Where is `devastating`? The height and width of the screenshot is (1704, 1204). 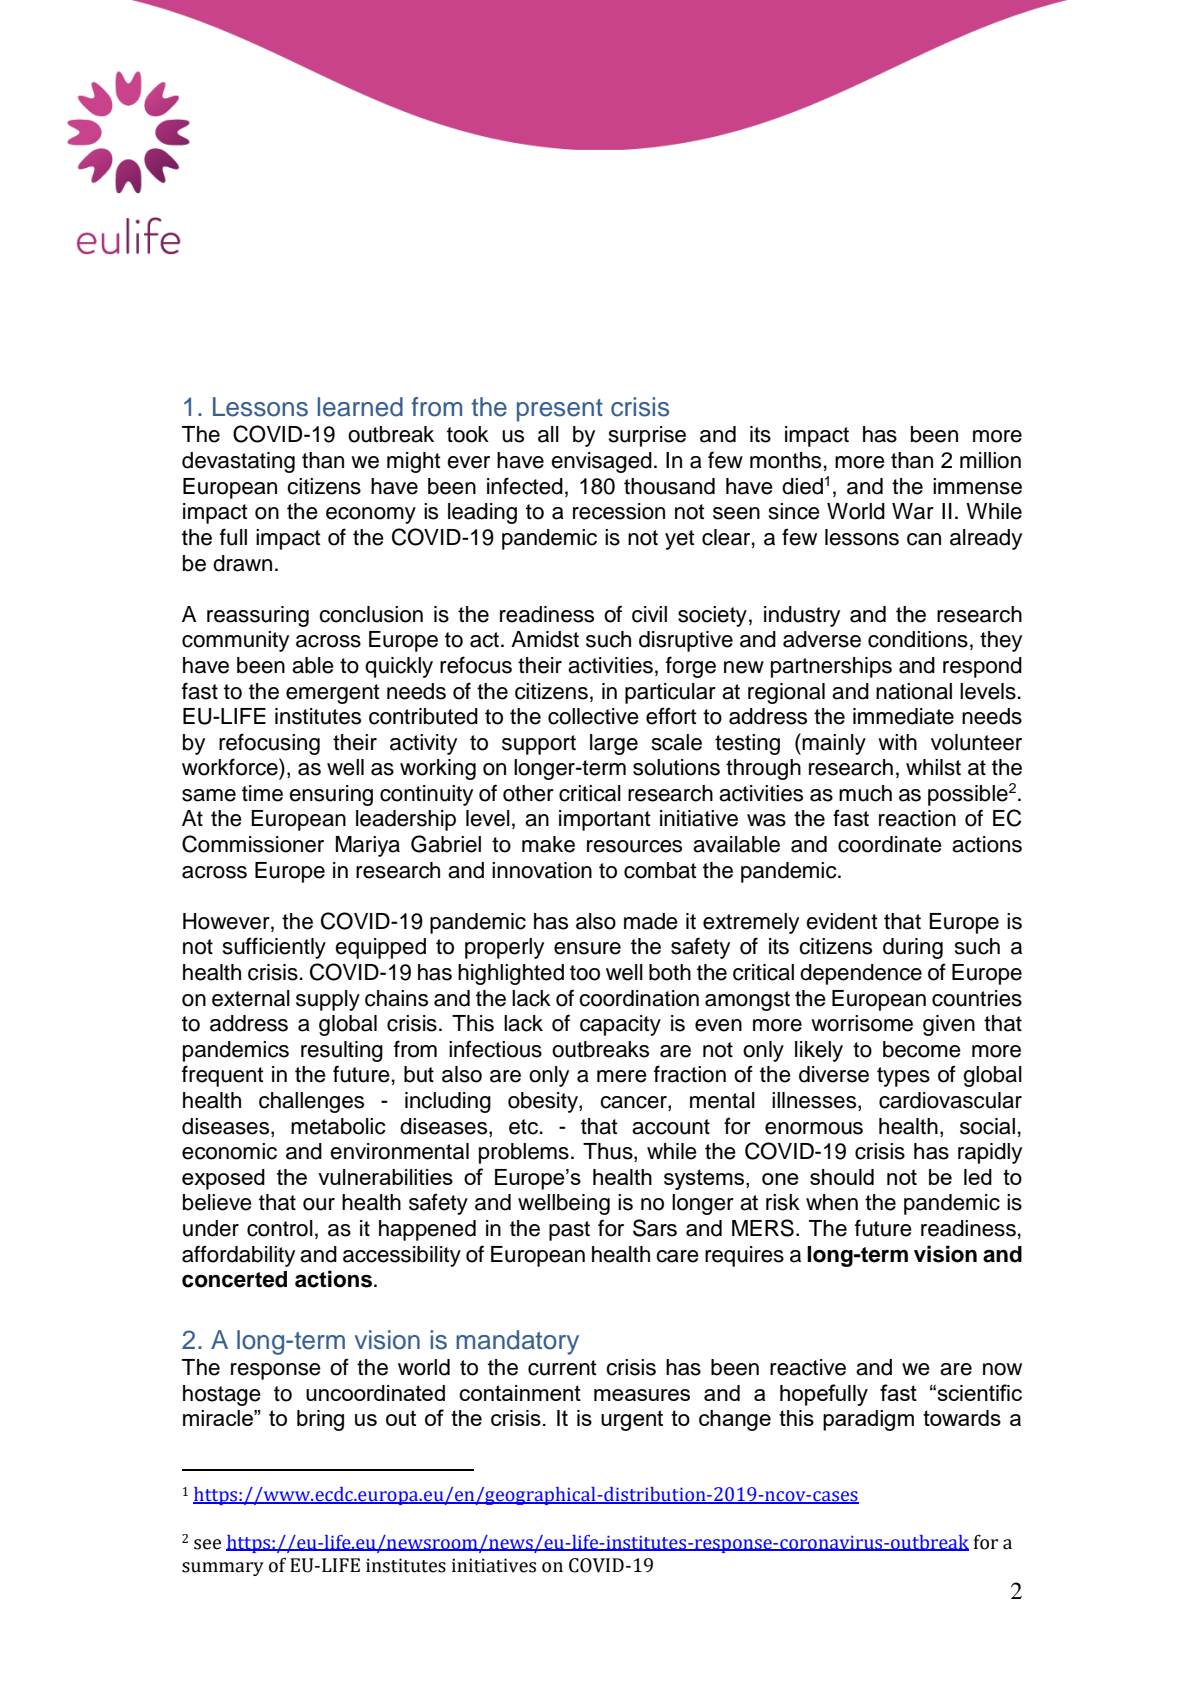 devastating is located at coordinates (238, 462).
